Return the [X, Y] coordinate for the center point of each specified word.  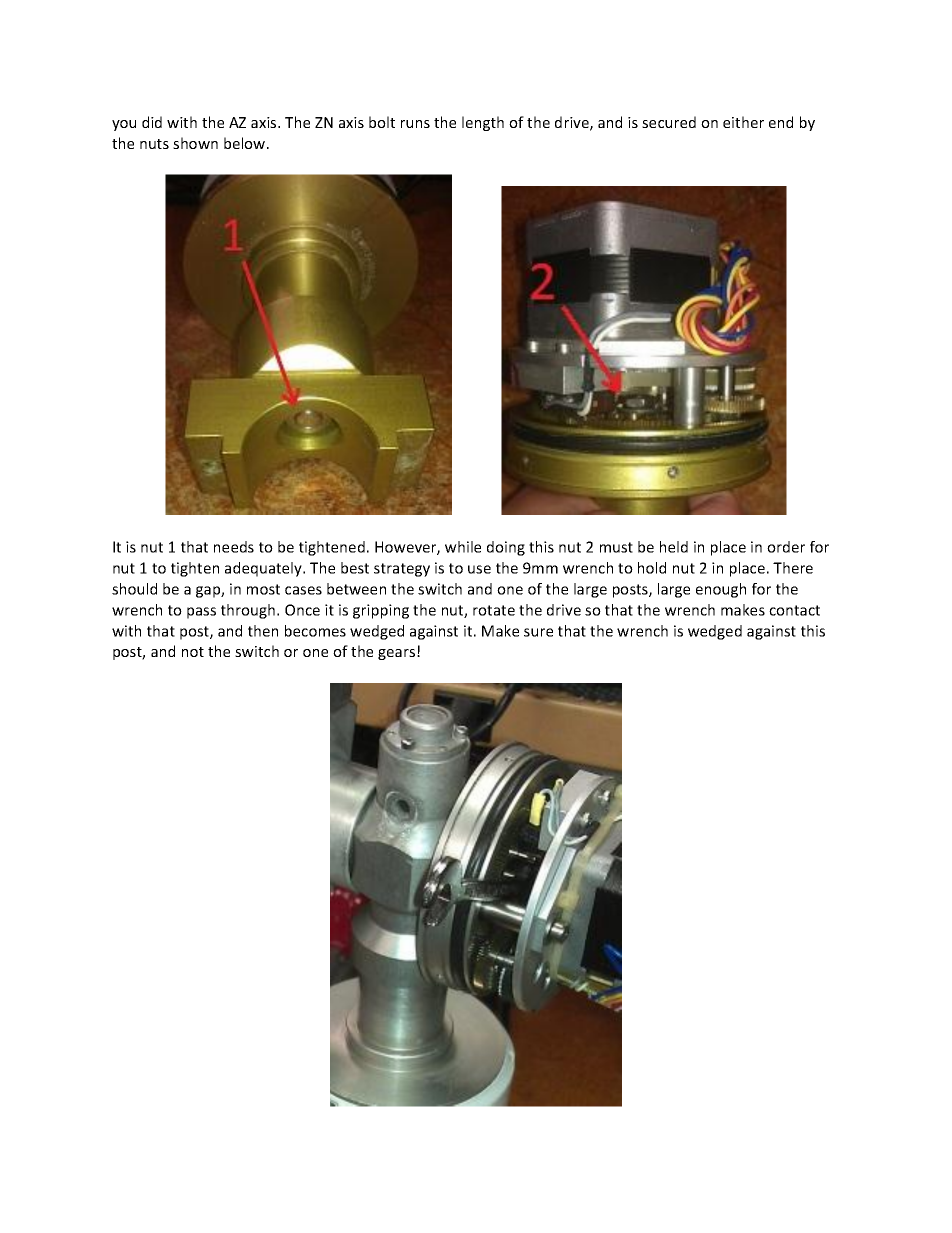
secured [669, 122]
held [674, 547]
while [463, 547]
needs [234, 547]
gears [398, 654]
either [743, 122]
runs [415, 124]
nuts [154, 144]
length [483, 123]
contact [794, 610]
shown [195, 143]
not [193, 652]
